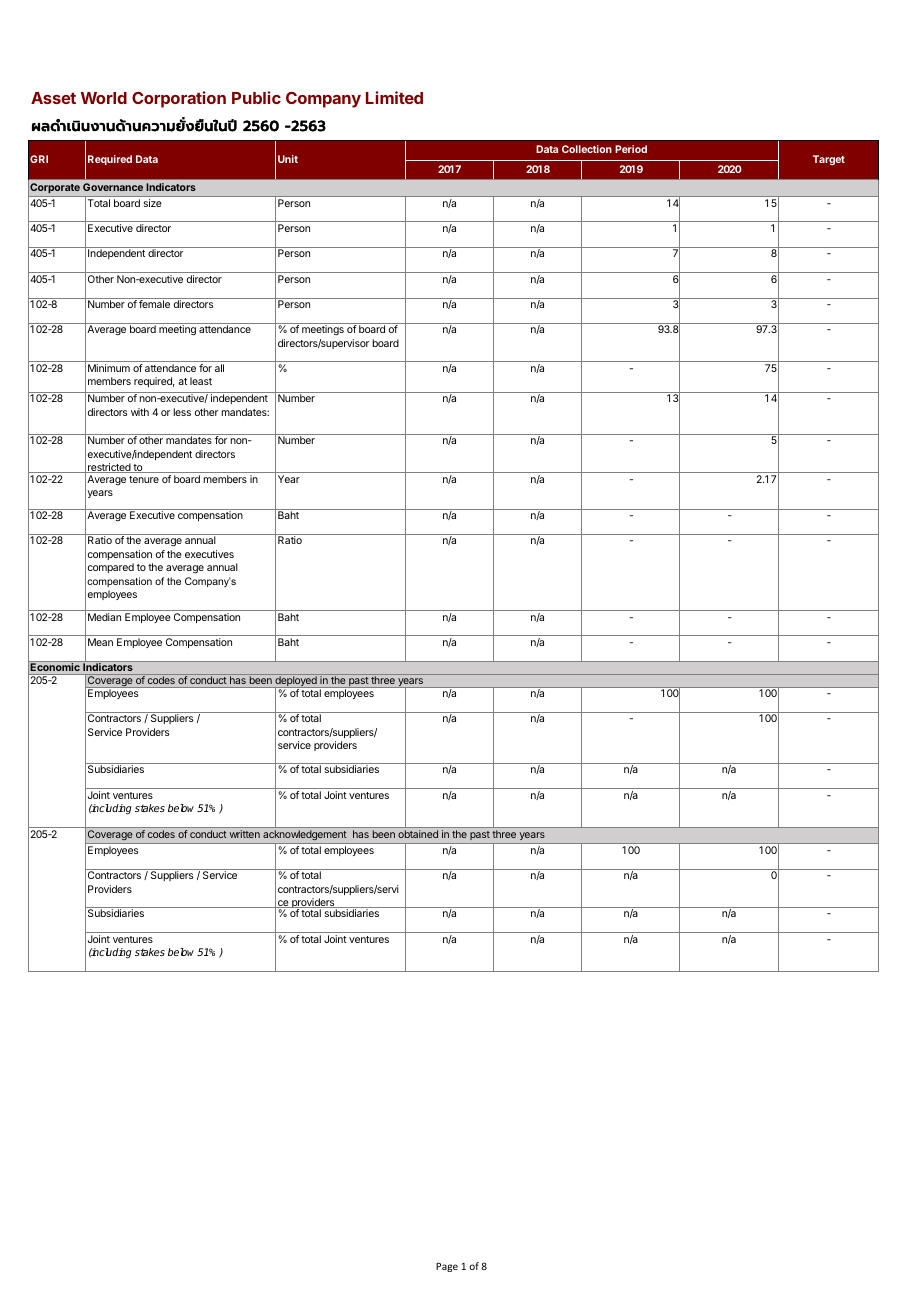  What do you see at coordinates (144, 479) in the screenshot?
I see `tenure` at bounding box center [144, 479].
